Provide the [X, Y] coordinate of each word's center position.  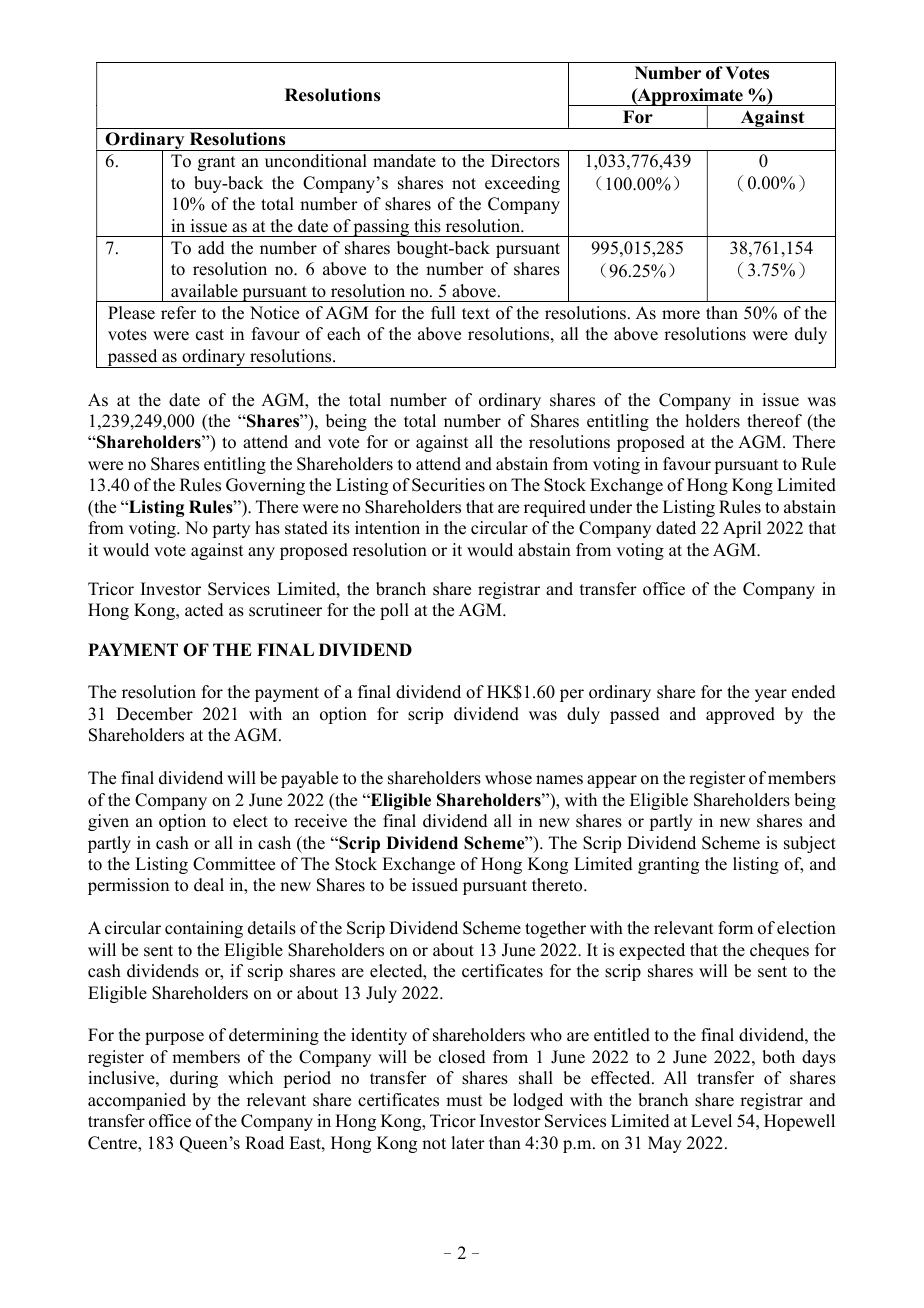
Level [711, 1121]
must [464, 1101]
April [742, 529]
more [681, 315]
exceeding [522, 184]
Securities [448, 485]
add [211, 248]
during [194, 1079]
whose [508, 778]
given [108, 822]
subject [810, 844]
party [231, 530]
